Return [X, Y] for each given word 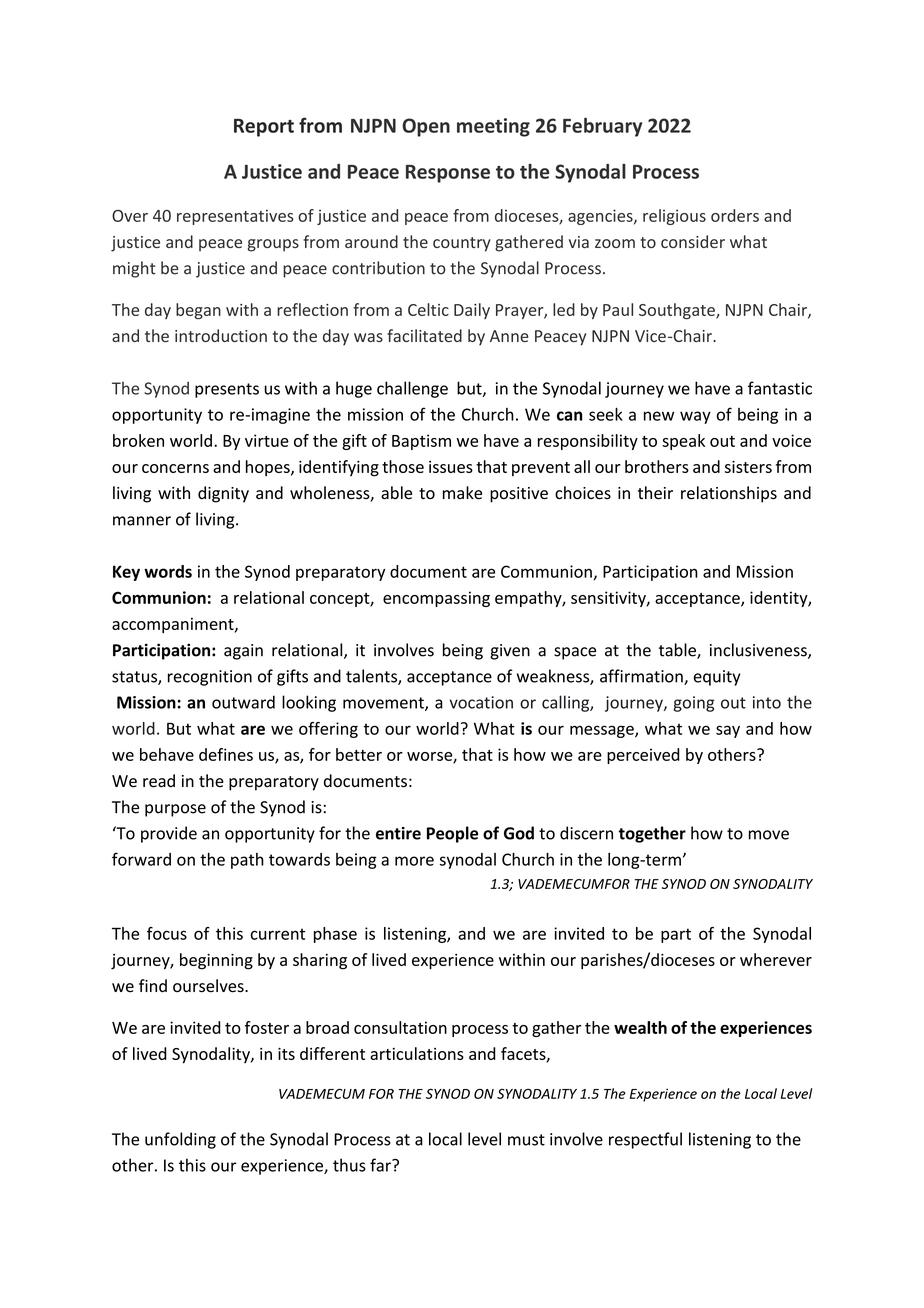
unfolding [180, 1140]
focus [167, 933]
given [510, 652]
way [695, 417]
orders [735, 215]
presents [227, 390]
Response [448, 174]
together [652, 834]
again [243, 652]
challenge [412, 389]
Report [264, 128]
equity [717, 678]
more [414, 861]
